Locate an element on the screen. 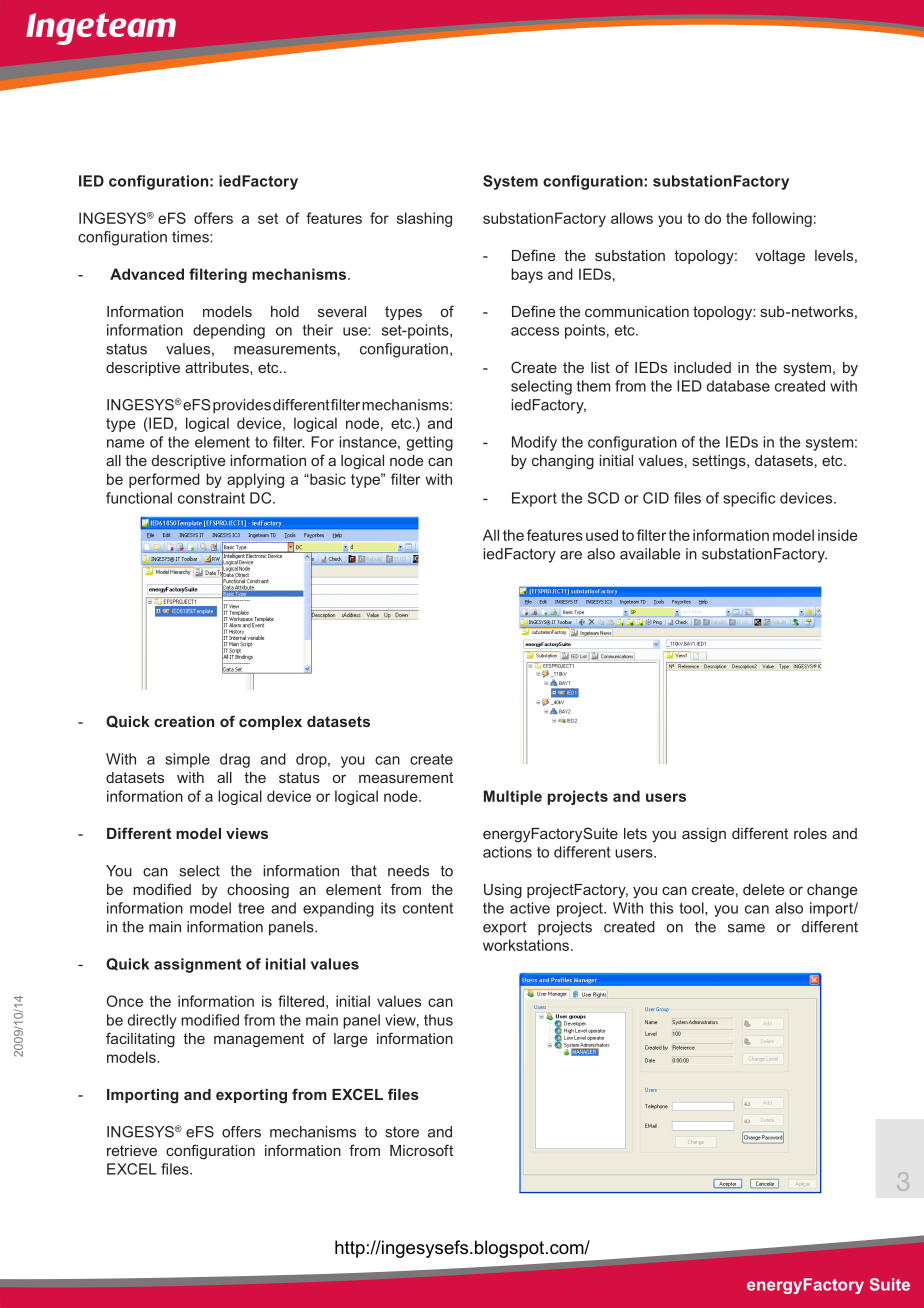  Microsoft is located at coordinates (421, 1150).
